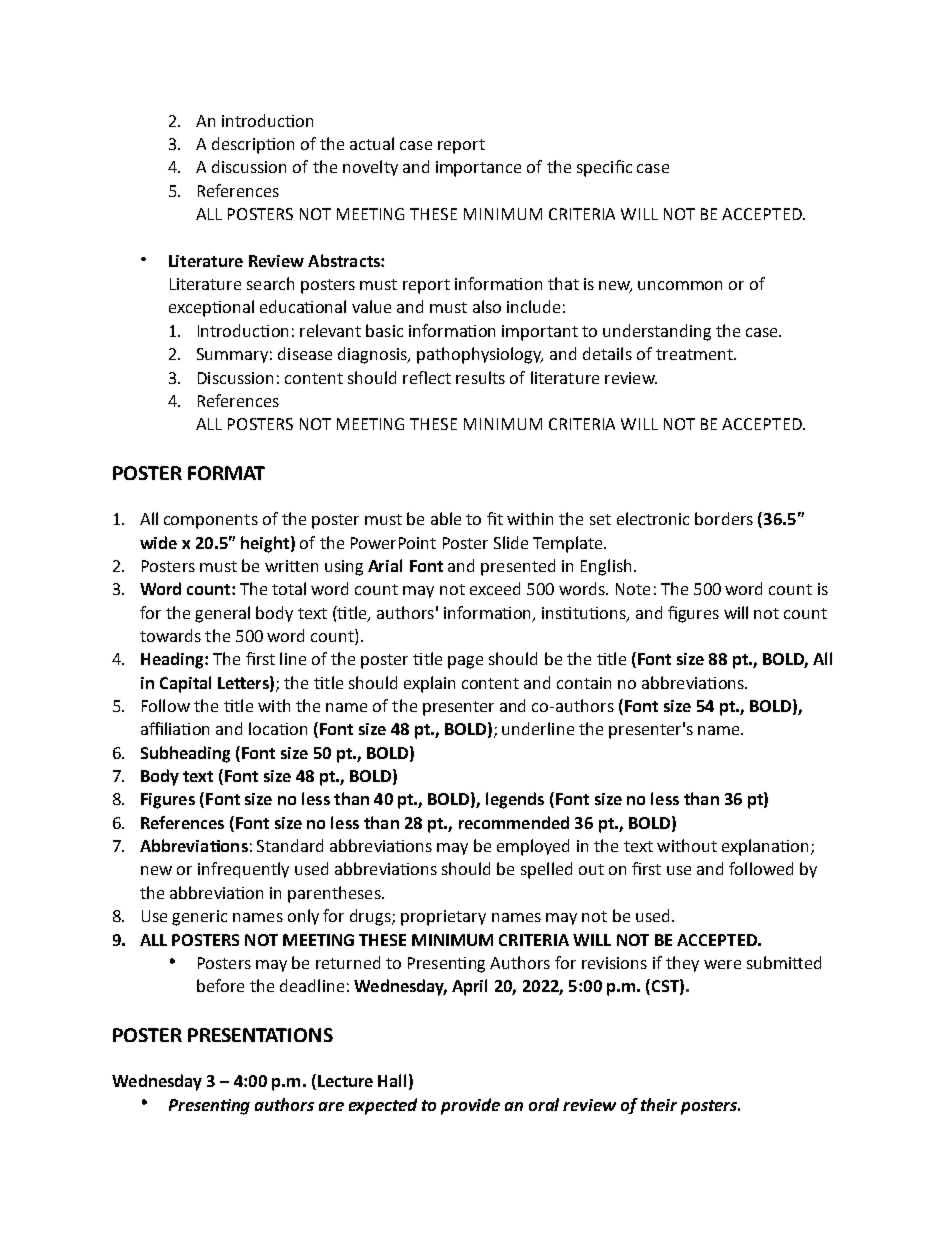  Describe the element at coordinates (222, 614) in the image. I see `general` at that location.
